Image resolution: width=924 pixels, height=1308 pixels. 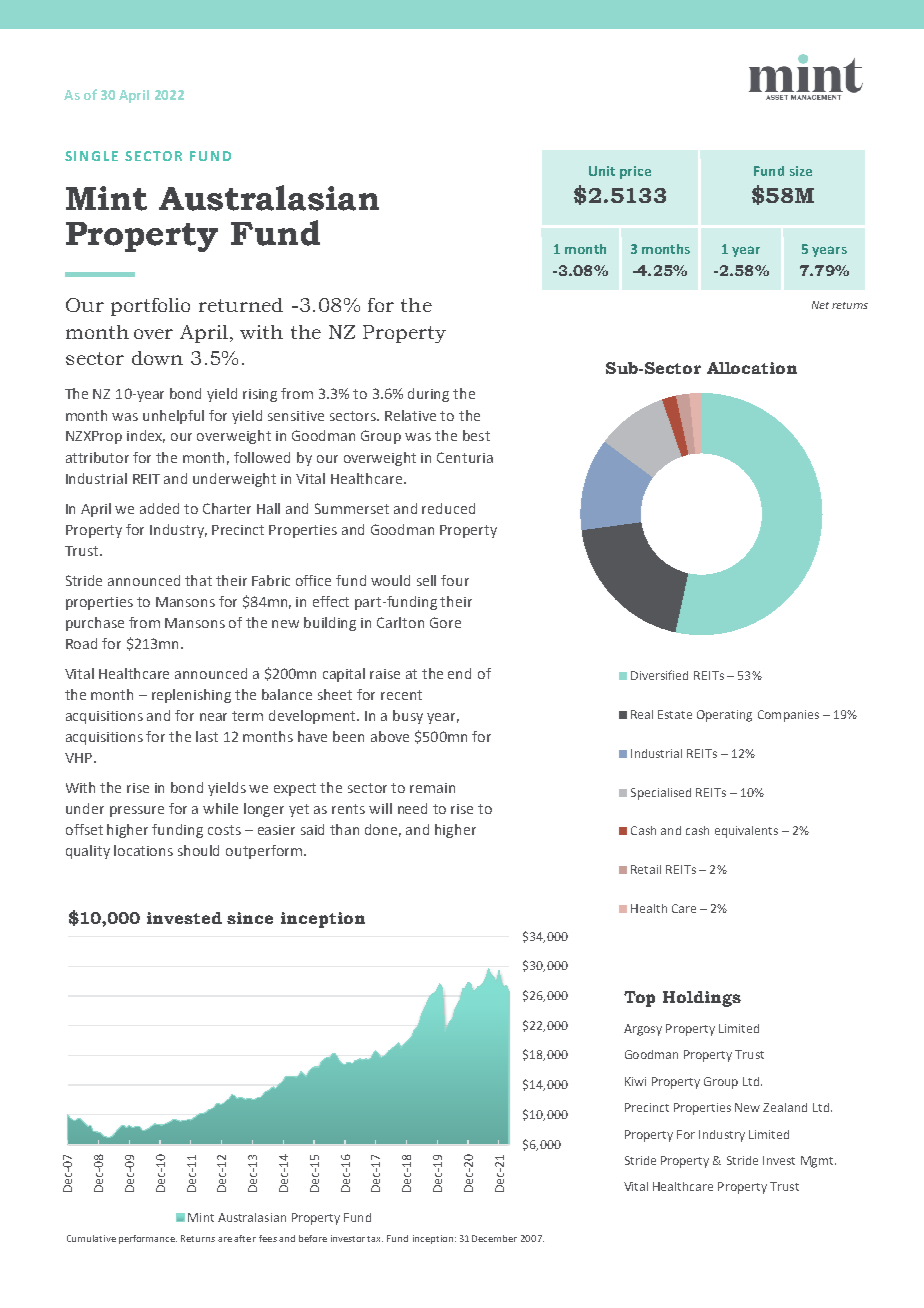 I want to click on Operating, so click(x=724, y=716).
